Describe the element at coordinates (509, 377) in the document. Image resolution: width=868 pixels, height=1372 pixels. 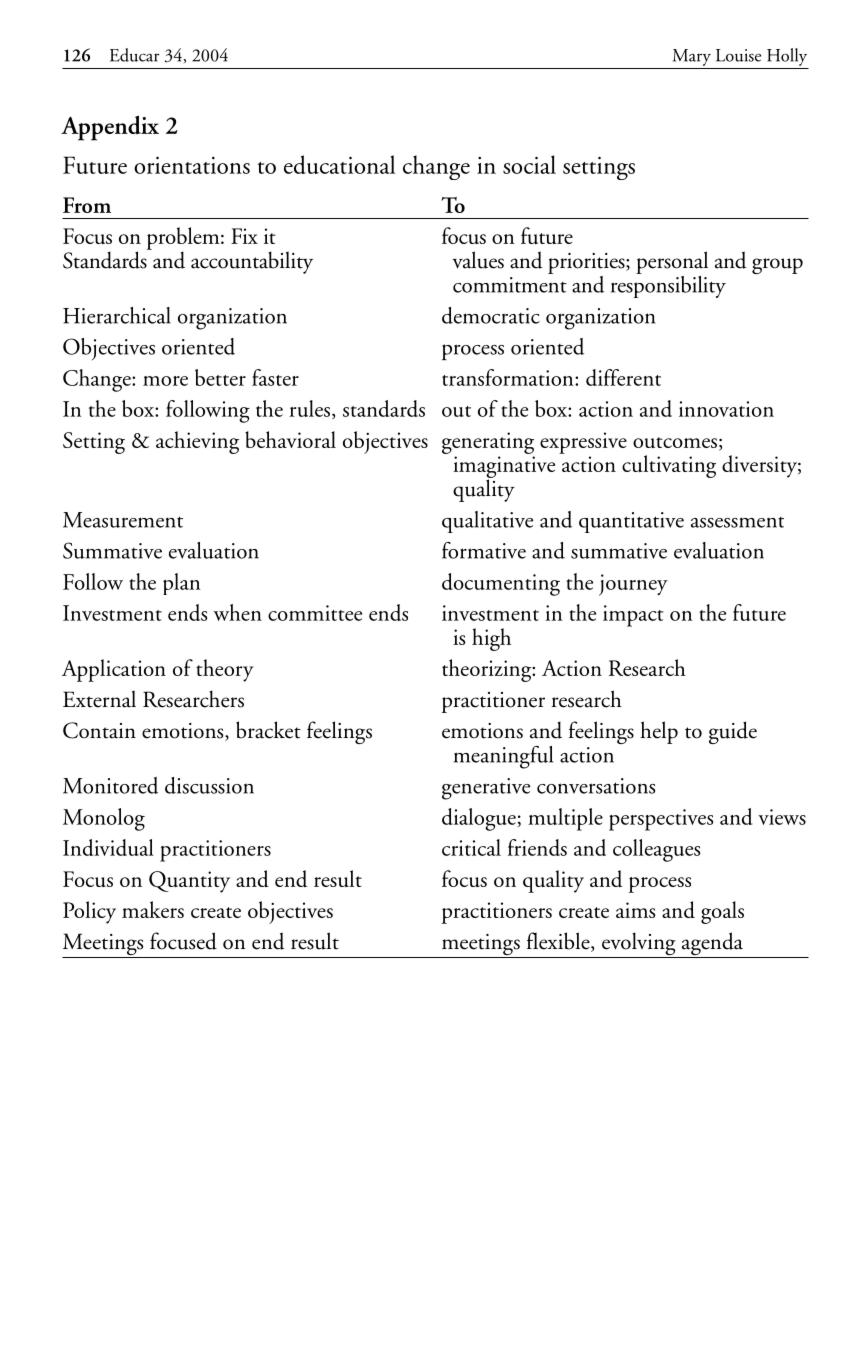
I see `transformation` at that location.
